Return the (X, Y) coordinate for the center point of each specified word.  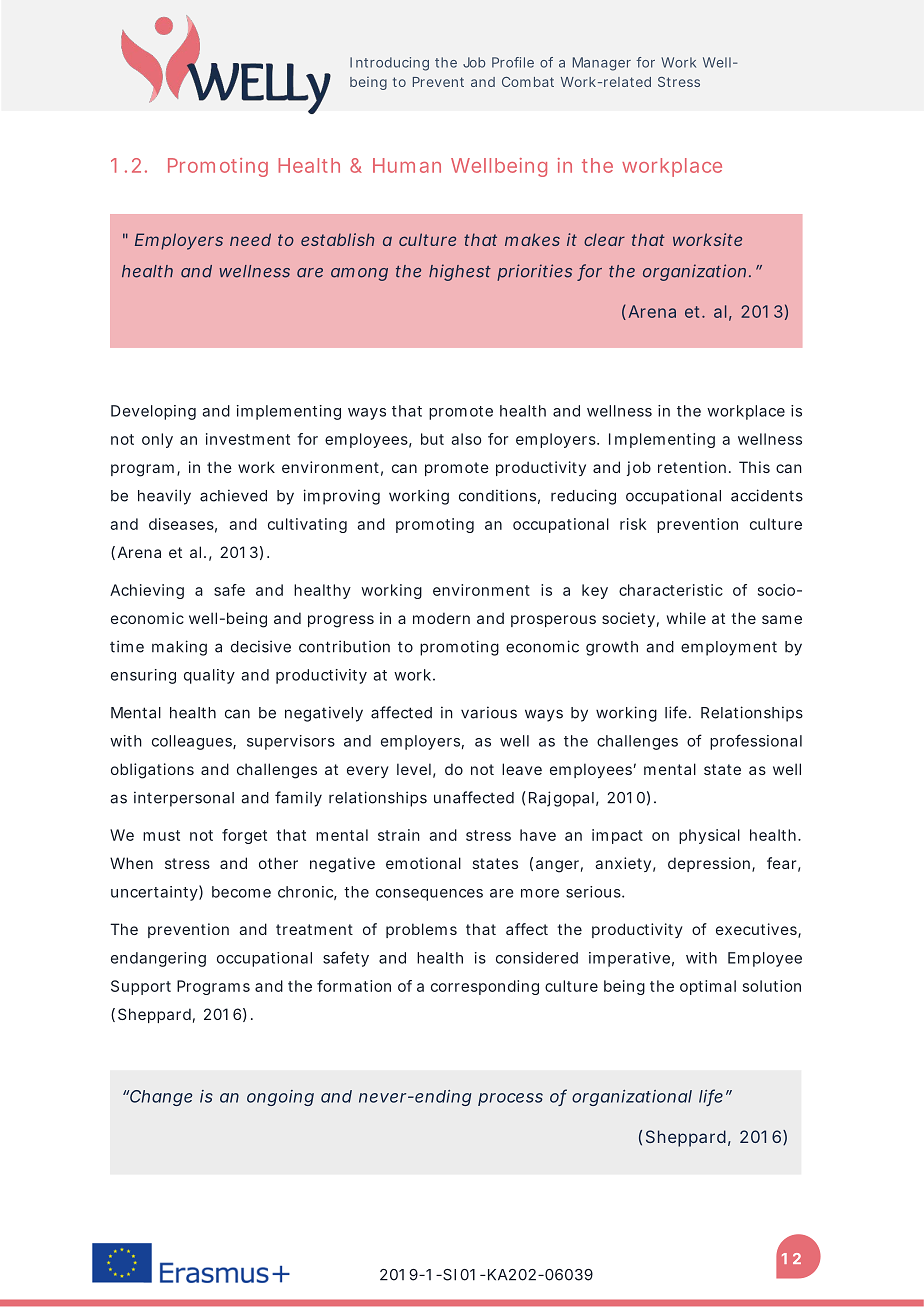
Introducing (389, 64)
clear (604, 239)
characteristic (671, 590)
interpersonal (184, 799)
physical (709, 836)
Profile (513, 62)
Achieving (147, 591)
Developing (153, 412)
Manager (602, 64)
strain (399, 835)
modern (441, 618)
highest (460, 272)
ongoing (280, 1098)
